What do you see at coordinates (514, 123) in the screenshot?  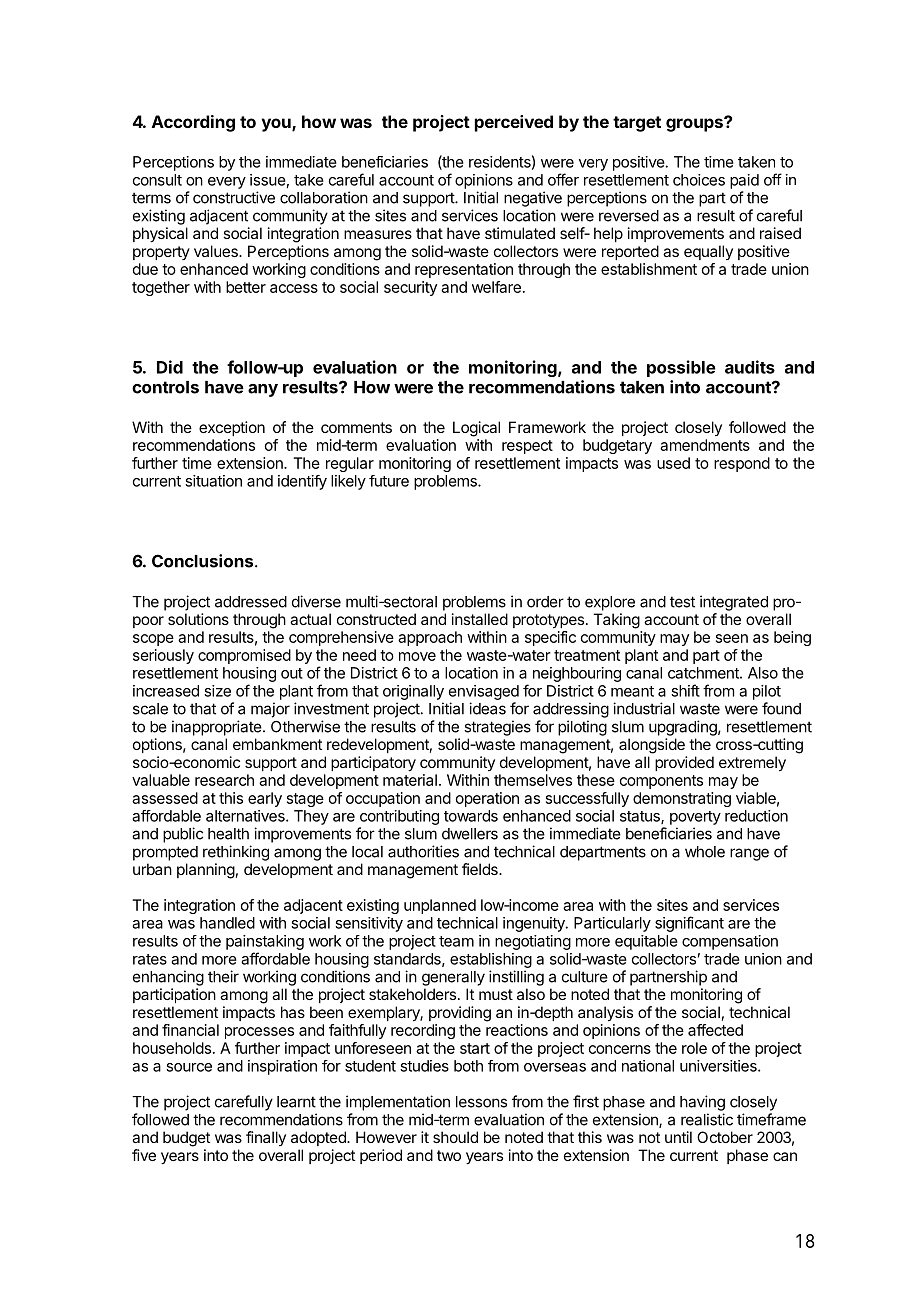 I see `perceived` at bounding box center [514, 123].
